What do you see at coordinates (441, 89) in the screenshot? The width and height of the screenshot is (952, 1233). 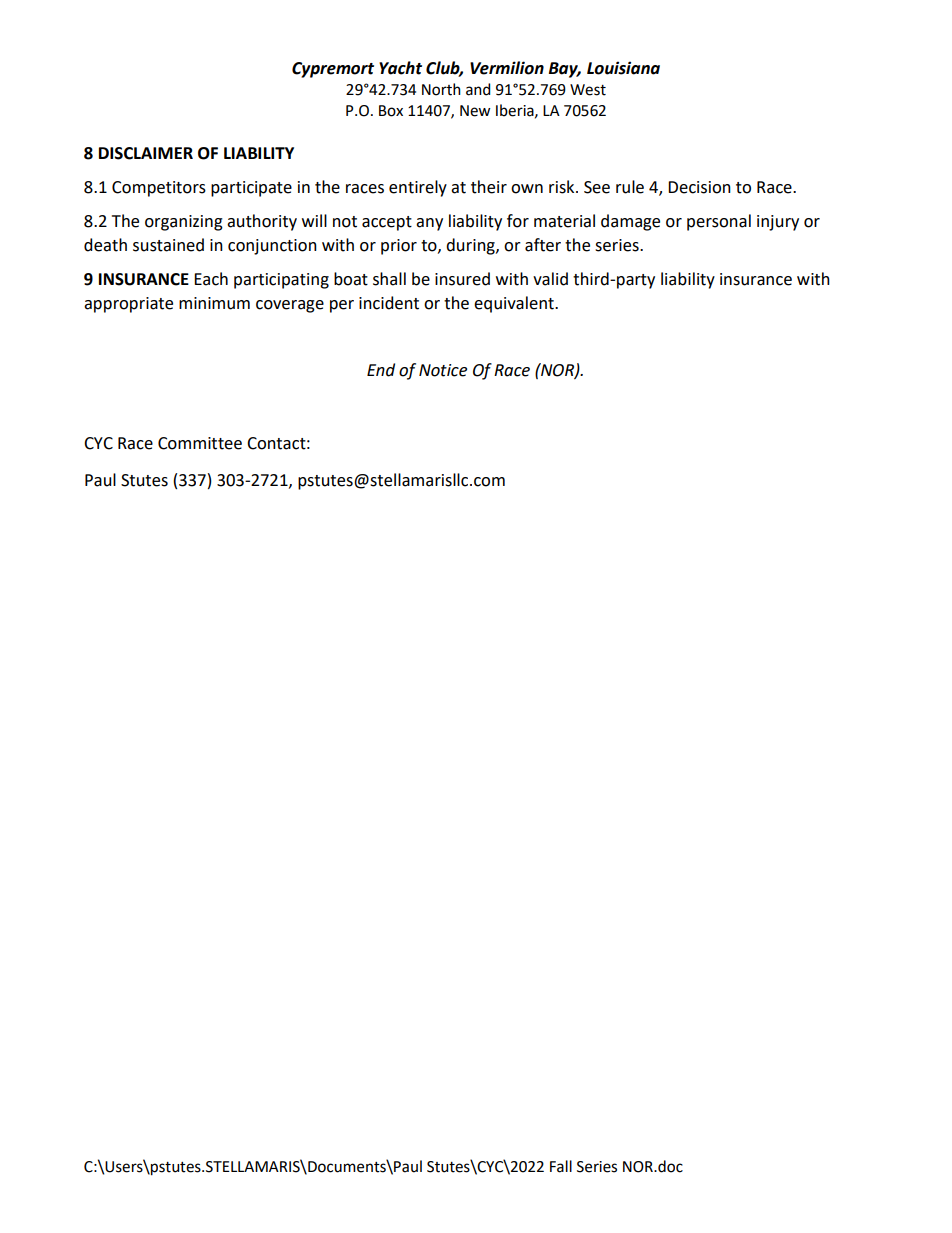 I see `North` at bounding box center [441, 89].
